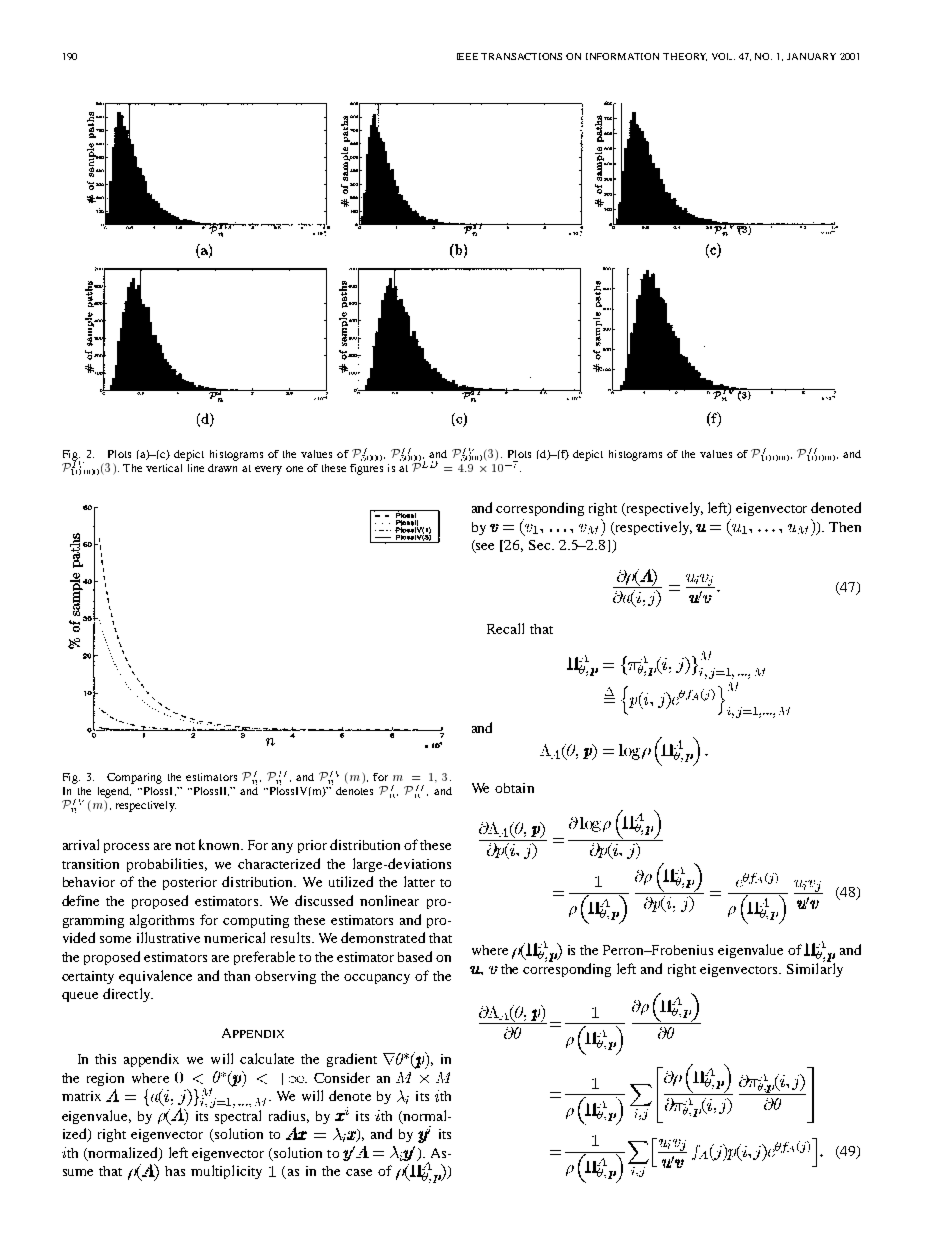  I want to click on Then, so click(845, 527).
